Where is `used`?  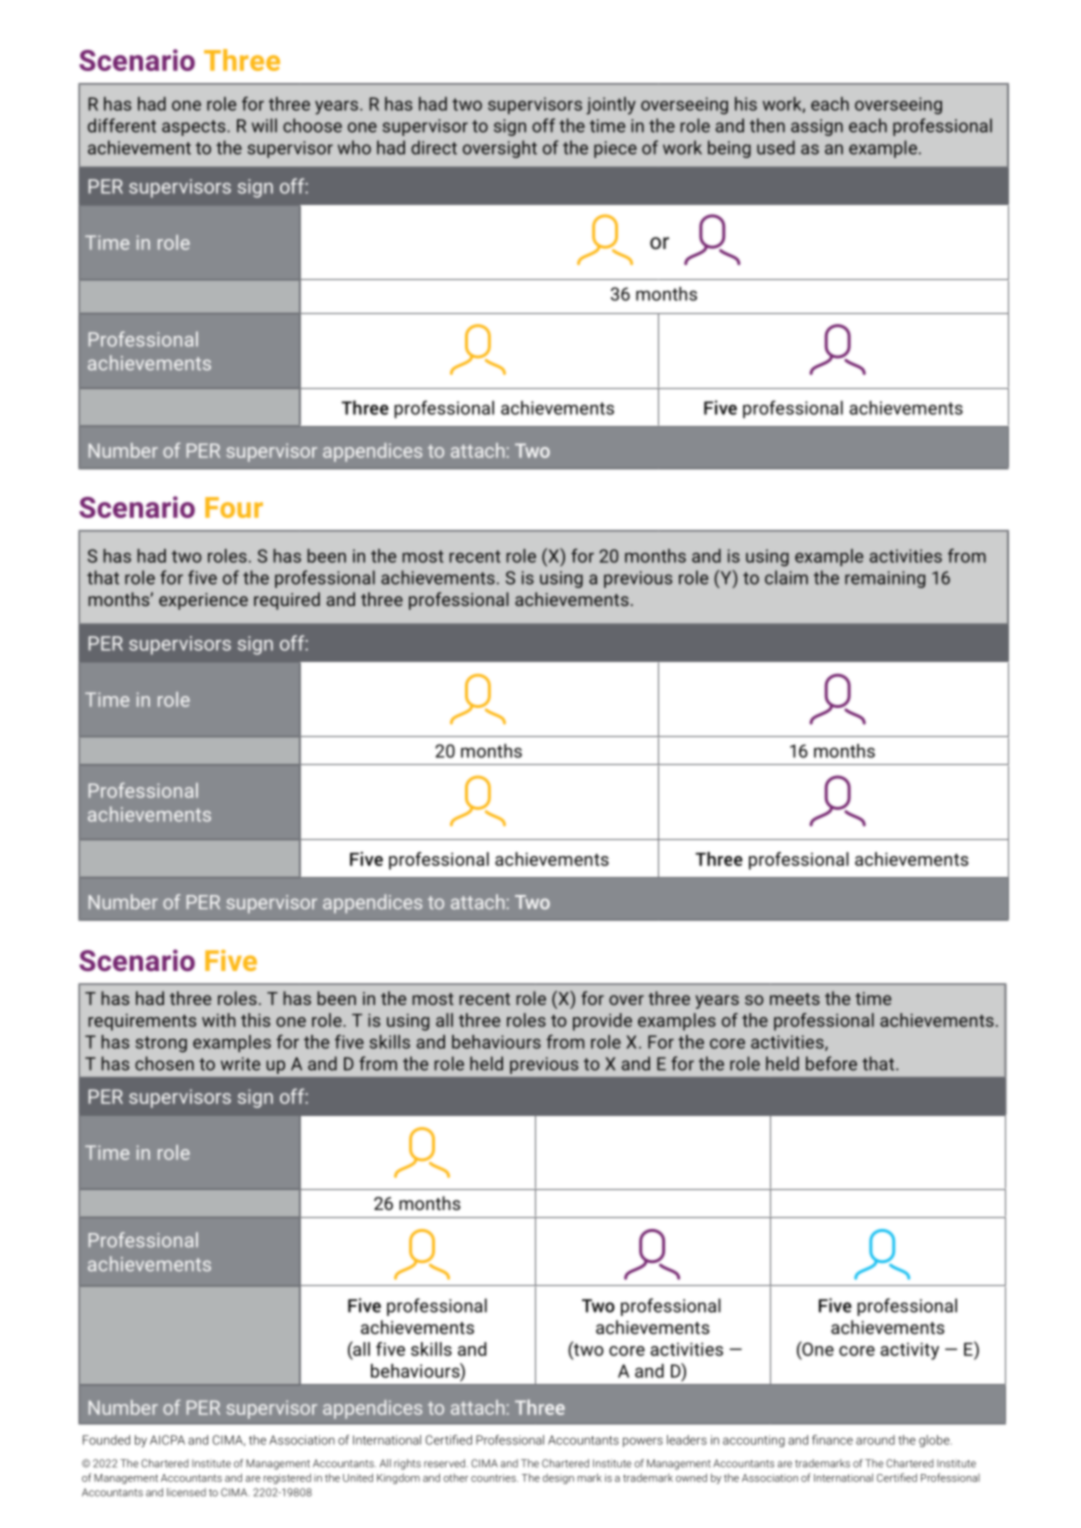
used is located at coordinates (776, 147).
